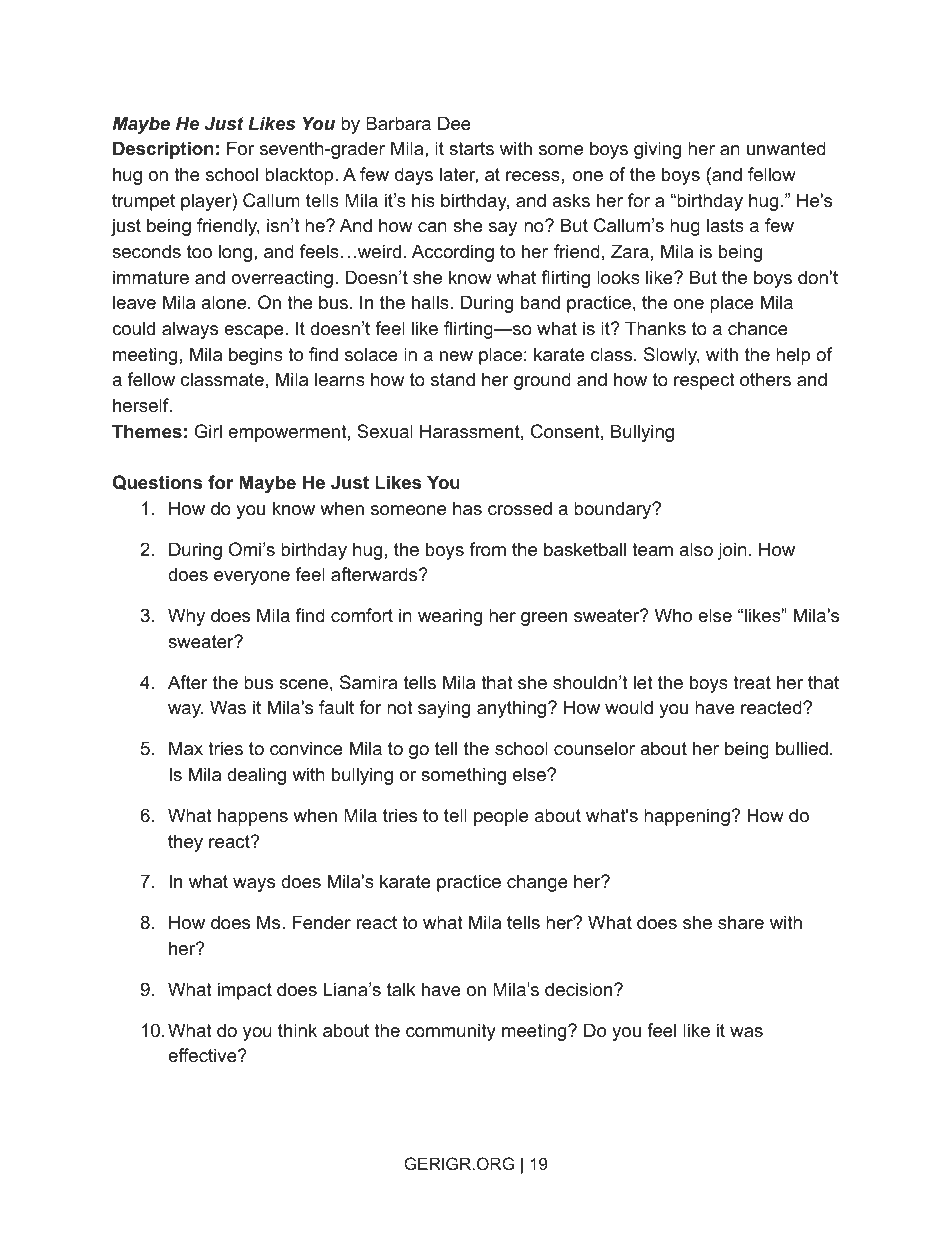 The width and height of the document is (952, 1233). What do you see at coordinates (157, 482) in the document?
I see `Questions` at bounding box center [157, 482].
